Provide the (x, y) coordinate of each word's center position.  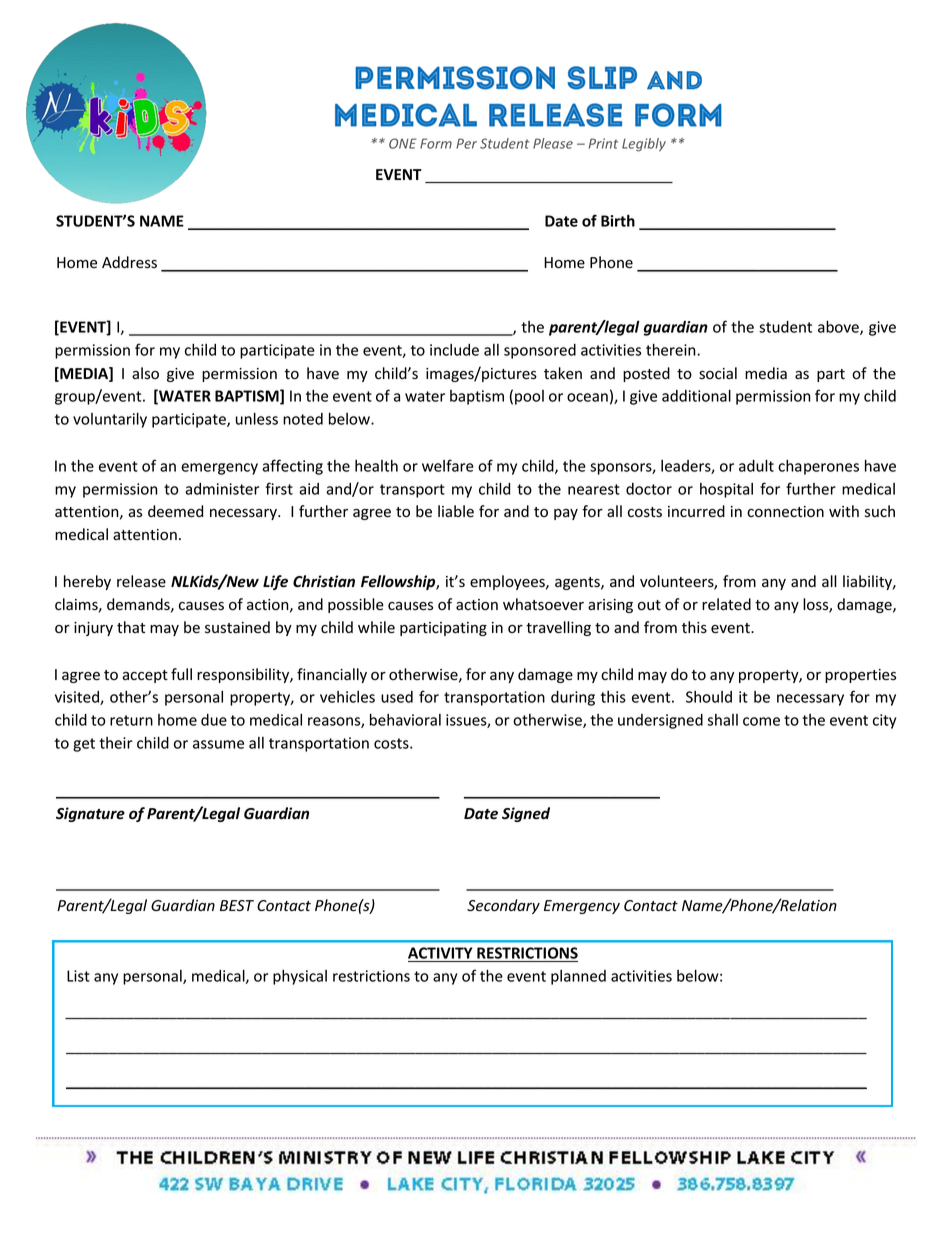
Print (603, 143)
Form (436, 143)
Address (129, 262)
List (78, 976)
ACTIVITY (441, 954)
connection (785, 512)
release (141, 581)
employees (508, 582)
